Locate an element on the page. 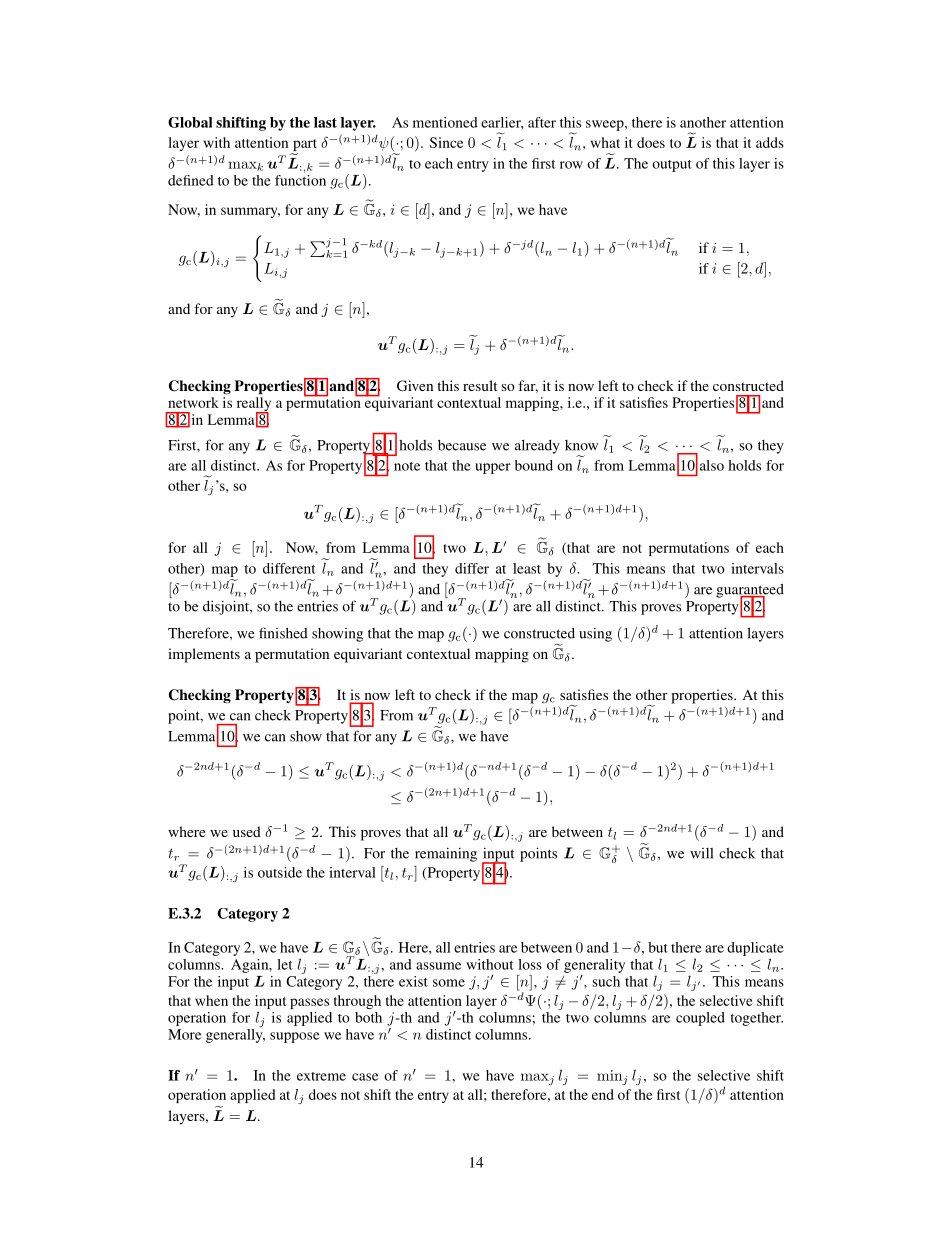 The image size is (952, 1233). guaranteed is located at coordinates (750, 592).
